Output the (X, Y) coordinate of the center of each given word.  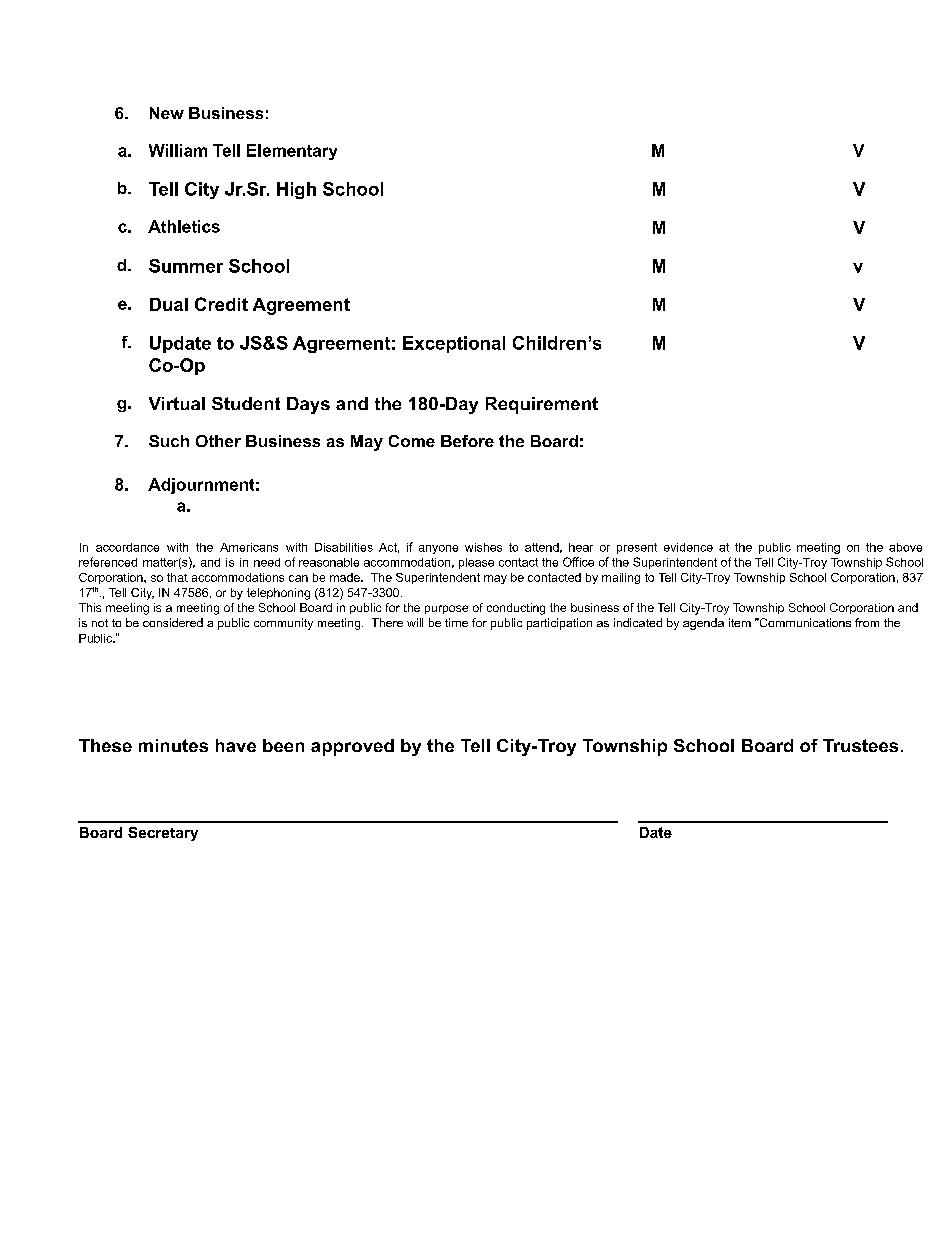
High (296, 190)
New (167, 113)
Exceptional (454, 344)
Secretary (163, 834)
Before (467, 441)
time (456, 622)
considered (173, 622)
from (867, 622)
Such (169, 441)
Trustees (860, 745)
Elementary (292, 152)
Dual (169, 304)
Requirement (542, 405)
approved (352, 747)
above (905, 547)
